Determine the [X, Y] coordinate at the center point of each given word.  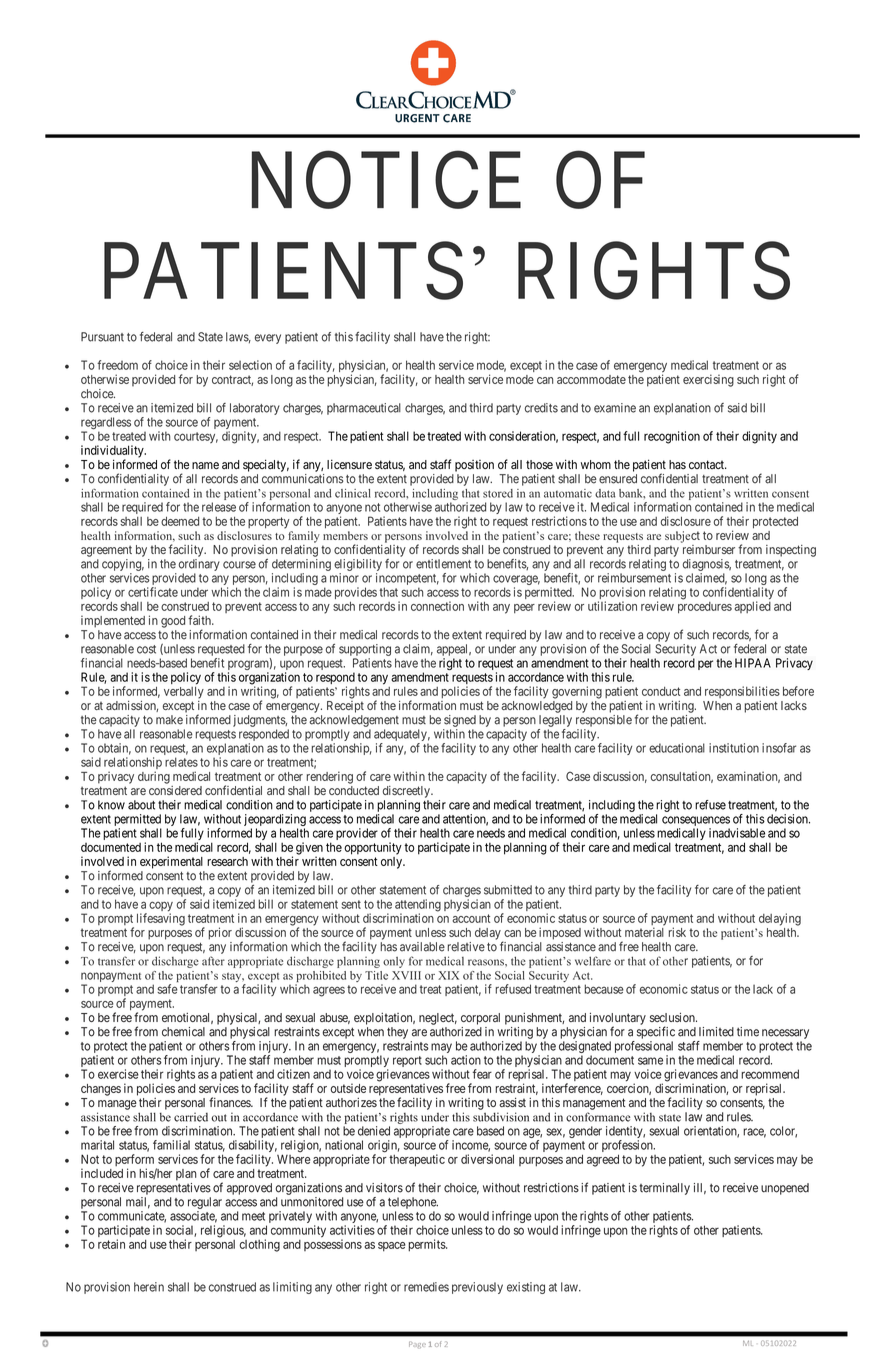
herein [149, 1287]
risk [677, 932]
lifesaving [161, 919]
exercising [708, 380]
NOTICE [386, 181]
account [471, 918]
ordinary [199, 565]
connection [437, 606]
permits [427, 1245]
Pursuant [102, 337]
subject [682, 537]
